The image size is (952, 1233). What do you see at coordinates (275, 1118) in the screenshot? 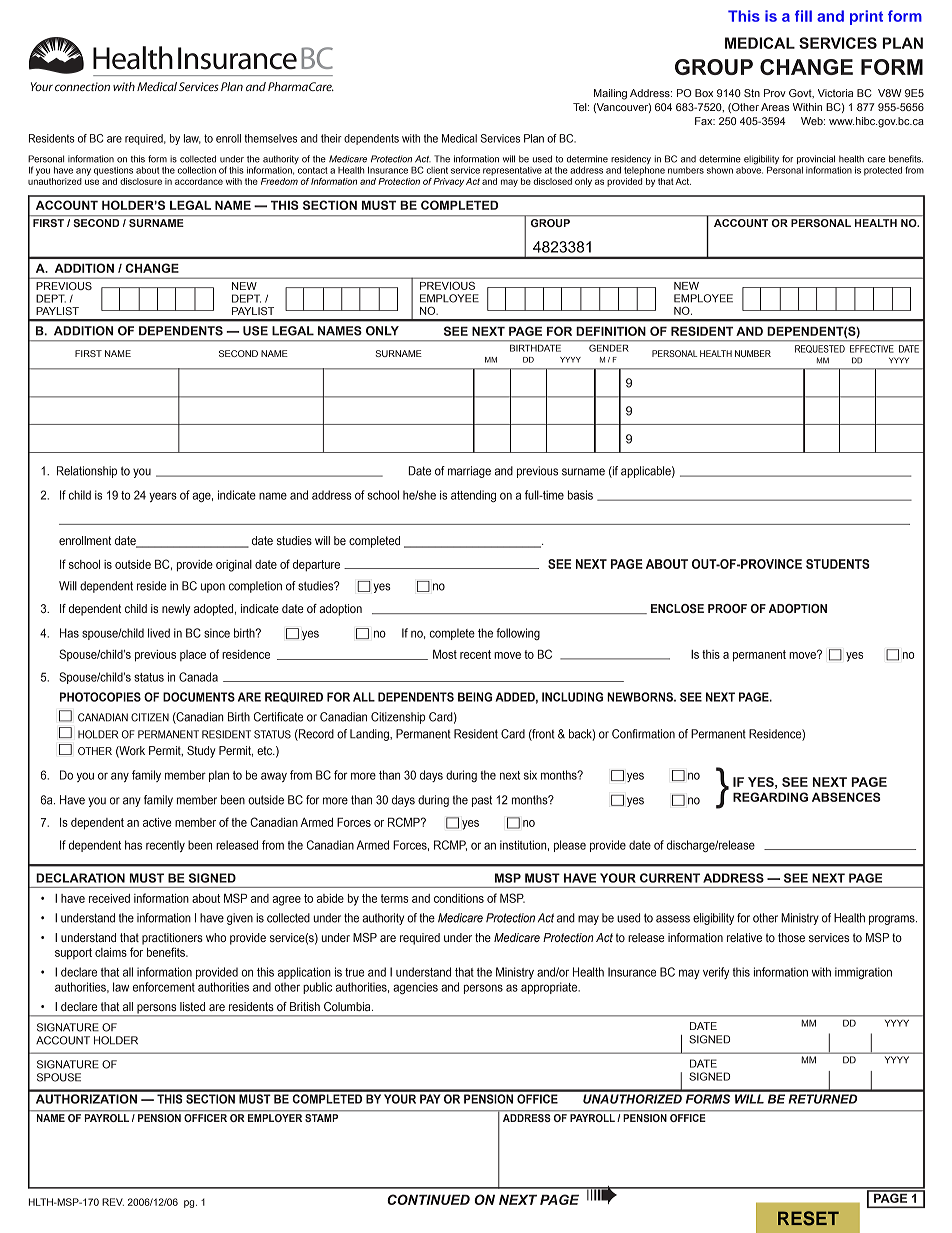
I see `EMPLOYER` at bounding box center [275, 1118].
